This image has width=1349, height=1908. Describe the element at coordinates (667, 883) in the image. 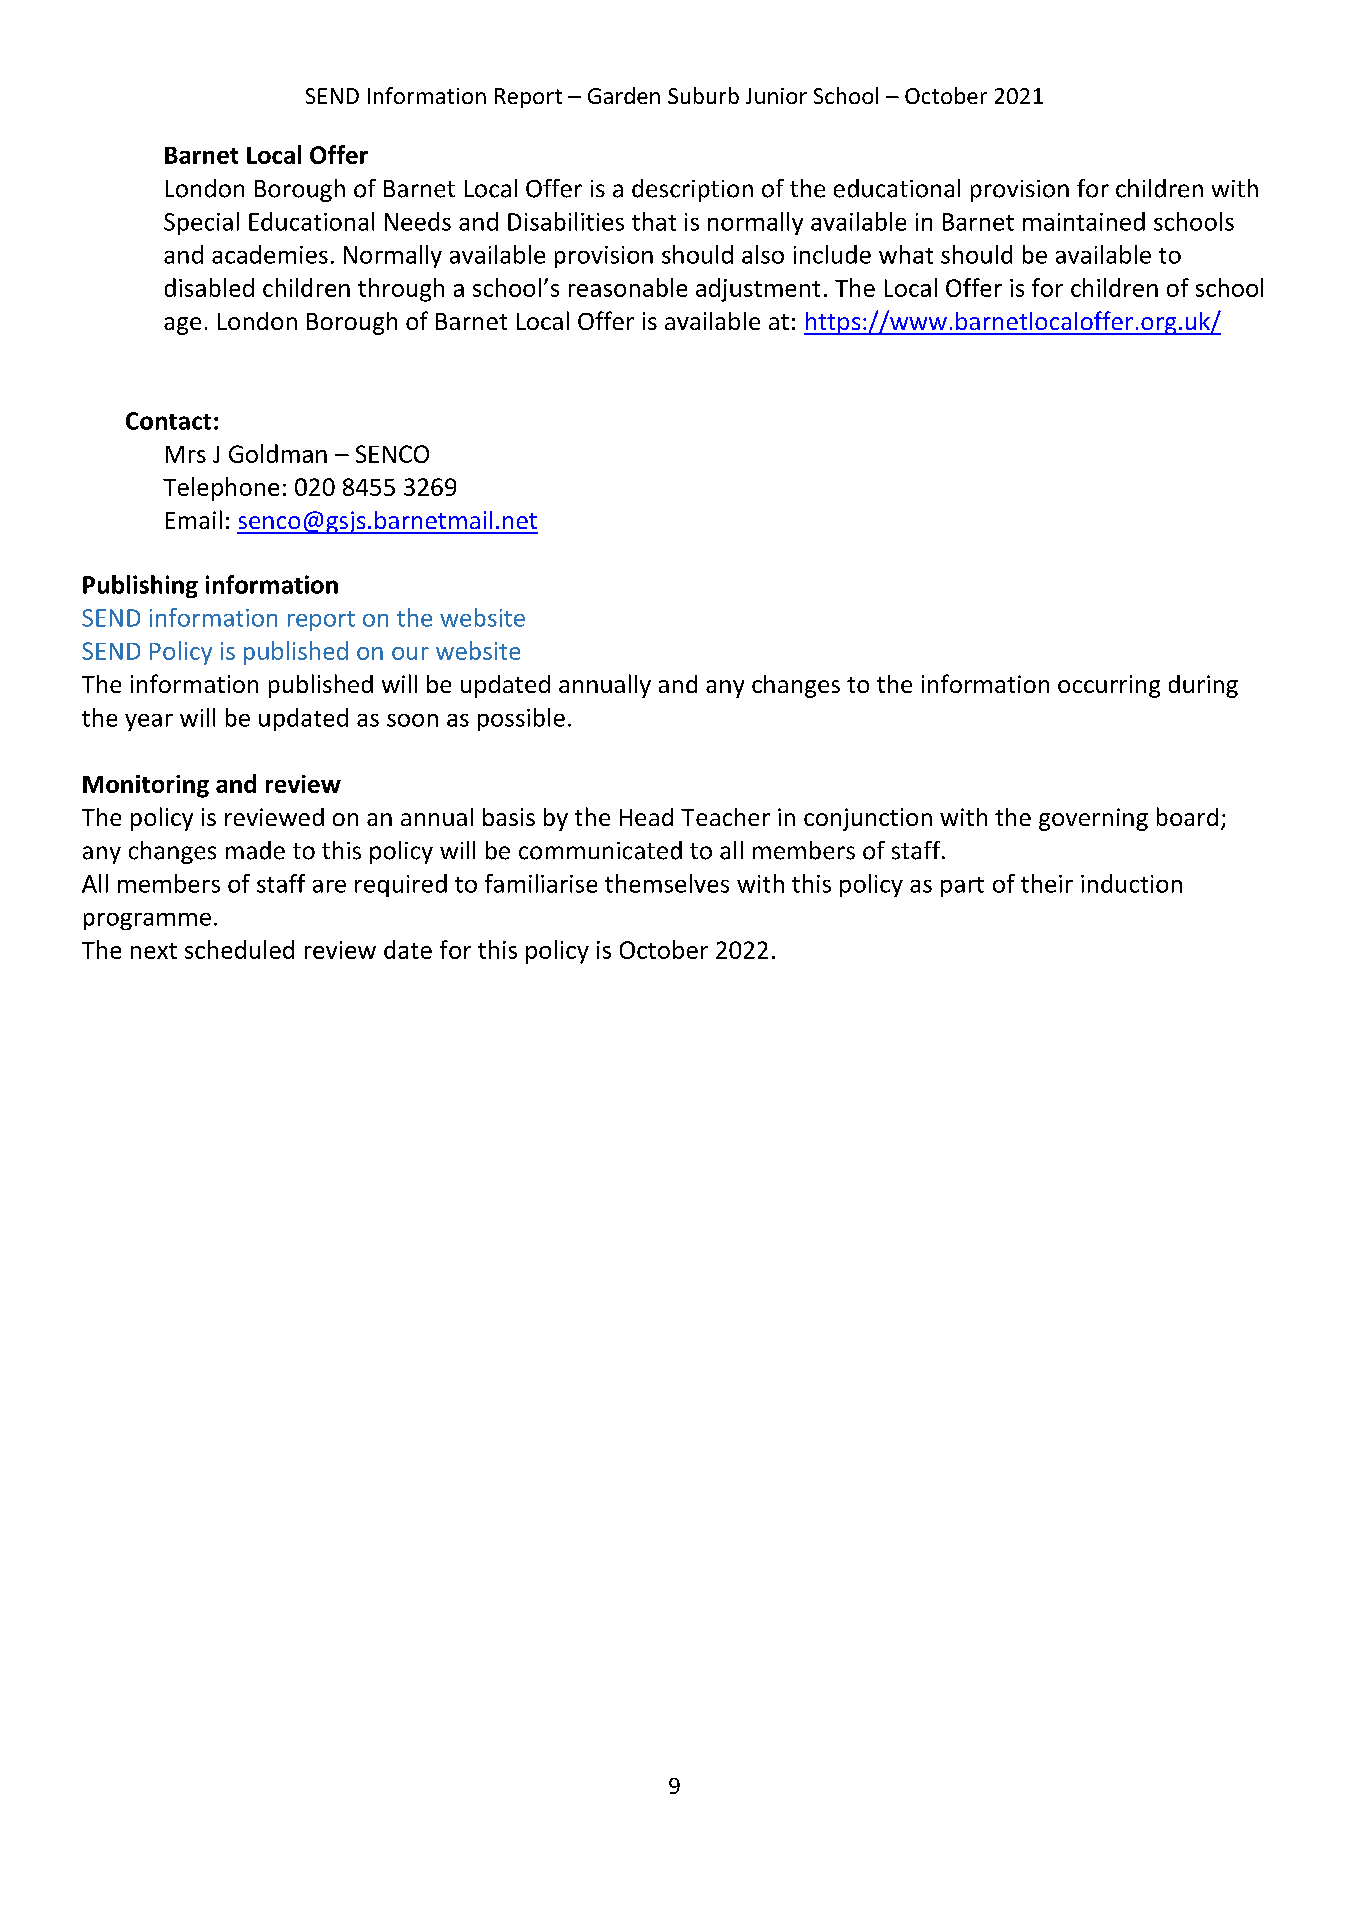

I see `themselves` at that location.
